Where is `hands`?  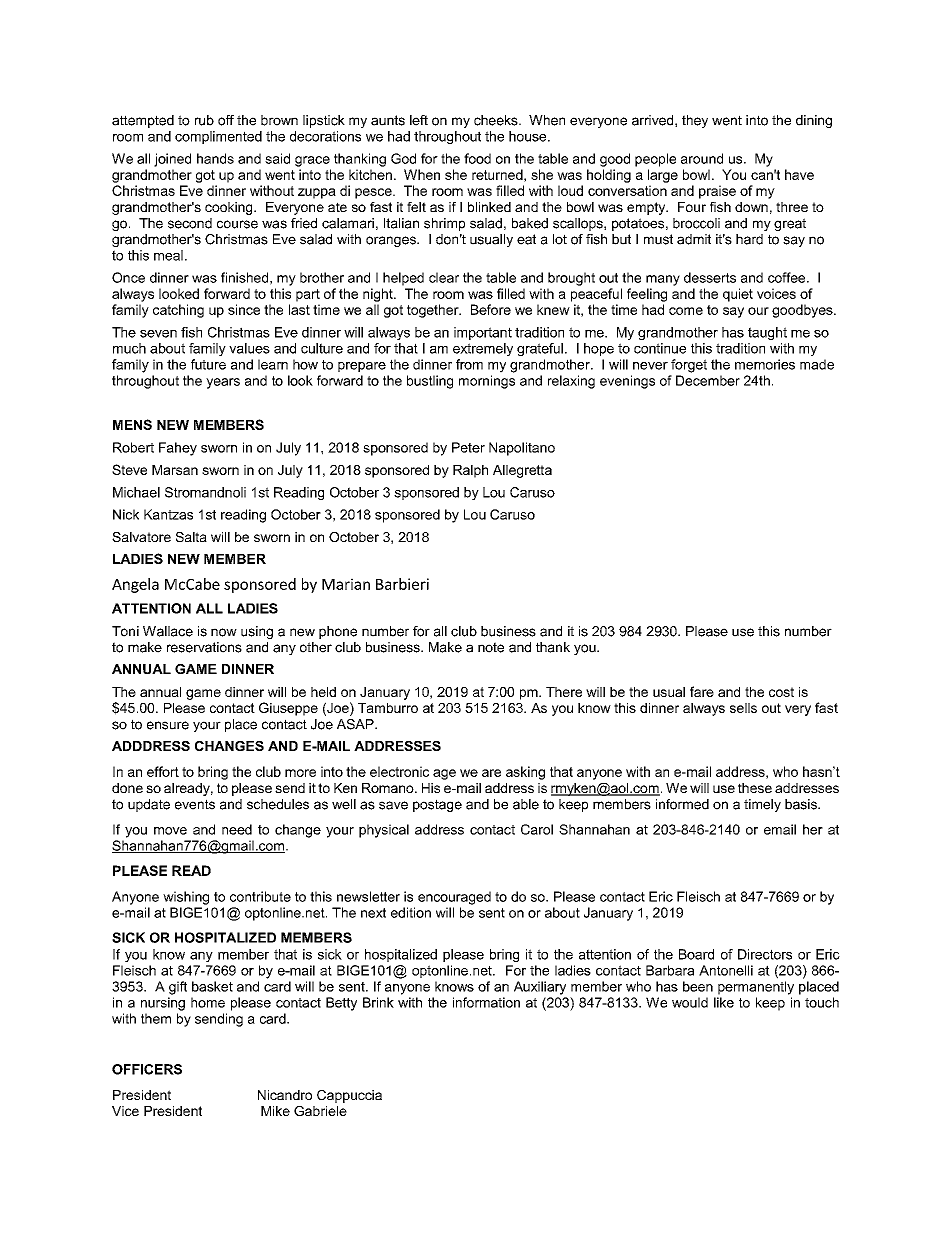
hands is located at coordinates (215, 158).
